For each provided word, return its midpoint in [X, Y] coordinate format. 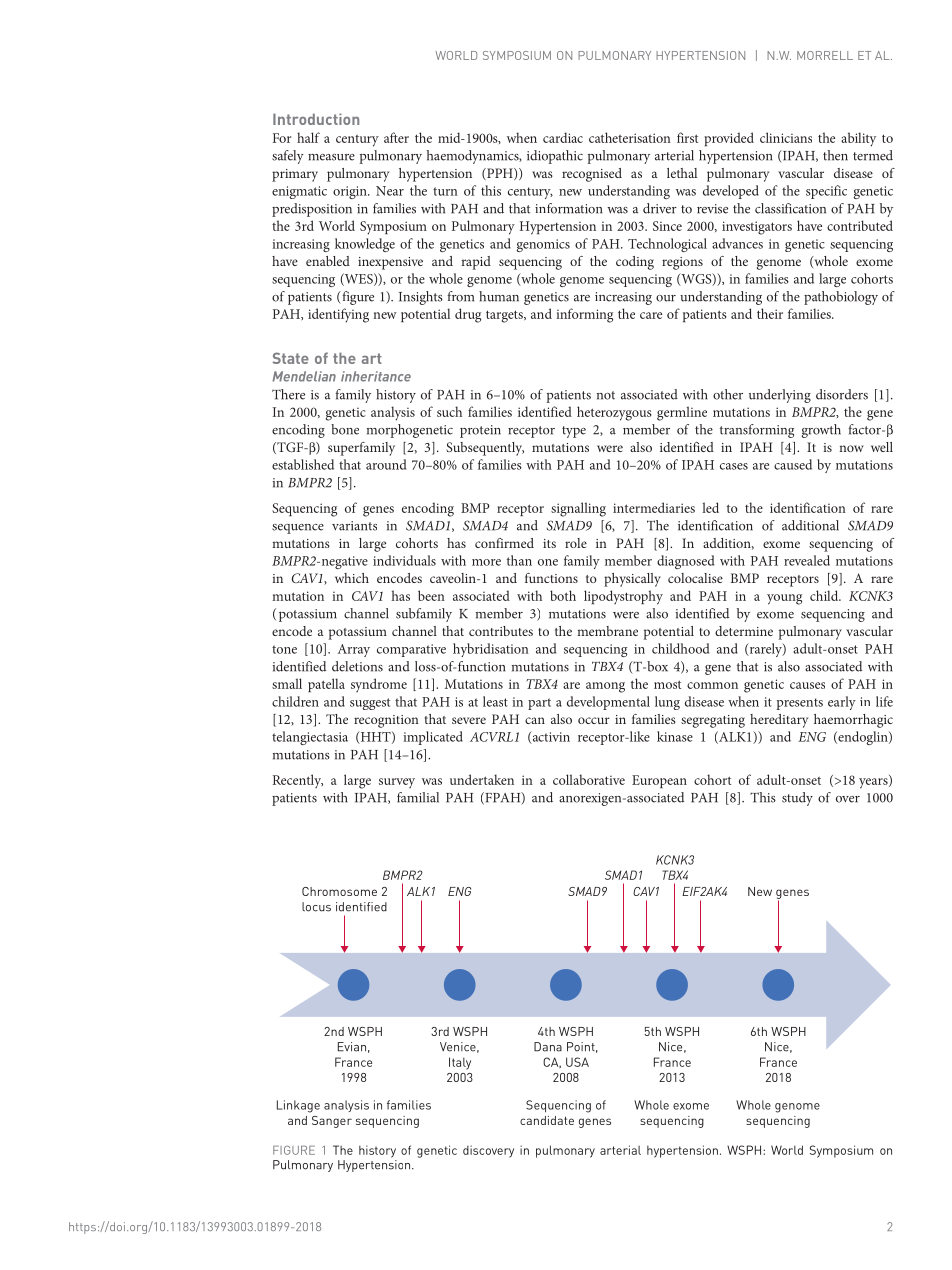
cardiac [563, 137]
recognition [386, 721]
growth [821, 431]
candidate [547, 1120]
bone [345, 429]
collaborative [589, 779]
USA [577, 1062]
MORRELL [825, 55]
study [797, 799]
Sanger [332, 1122]
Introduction [316, 119]
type [574, 432]
